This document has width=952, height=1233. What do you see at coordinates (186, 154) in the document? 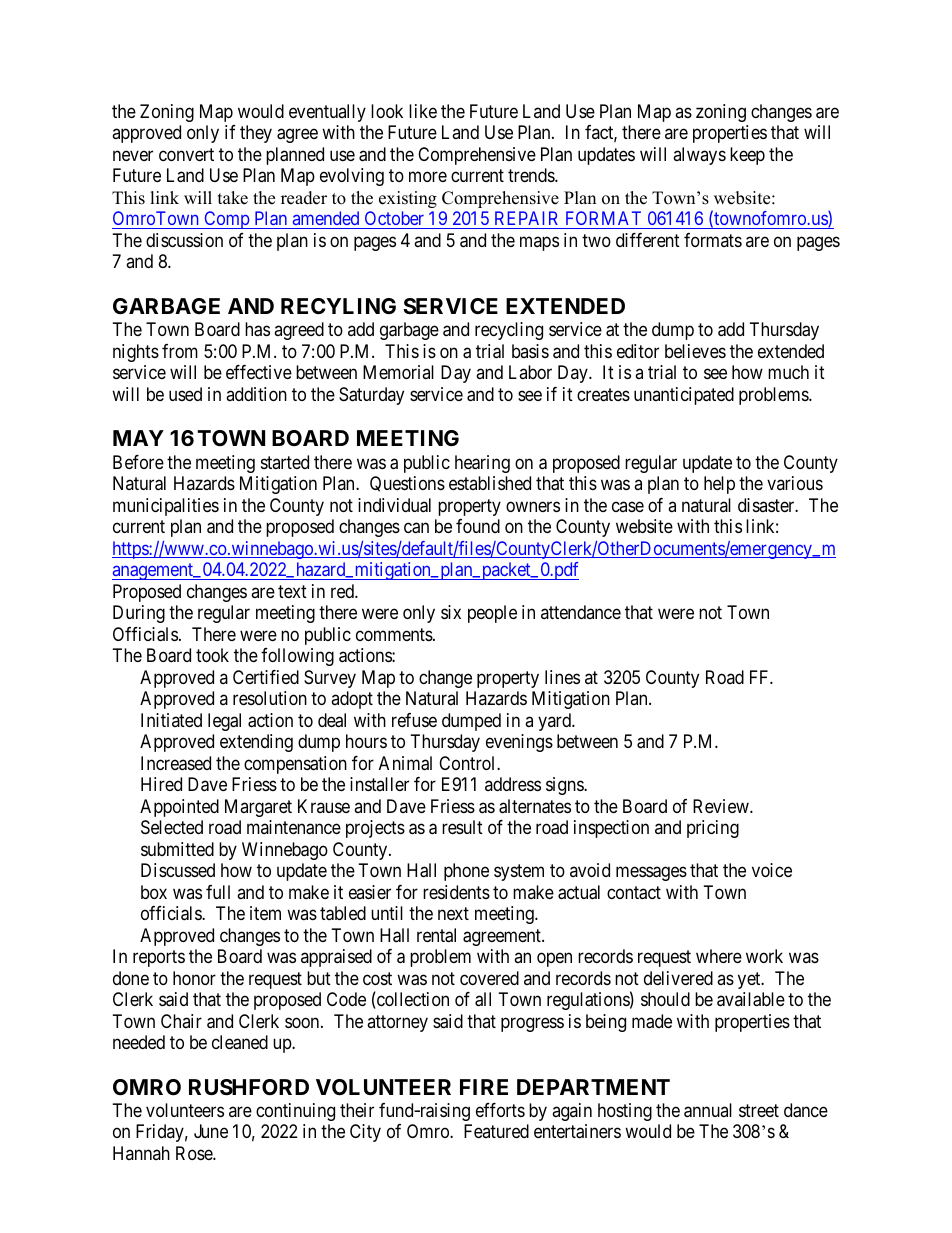
I see `convert` at bounding box center [186, 154].
